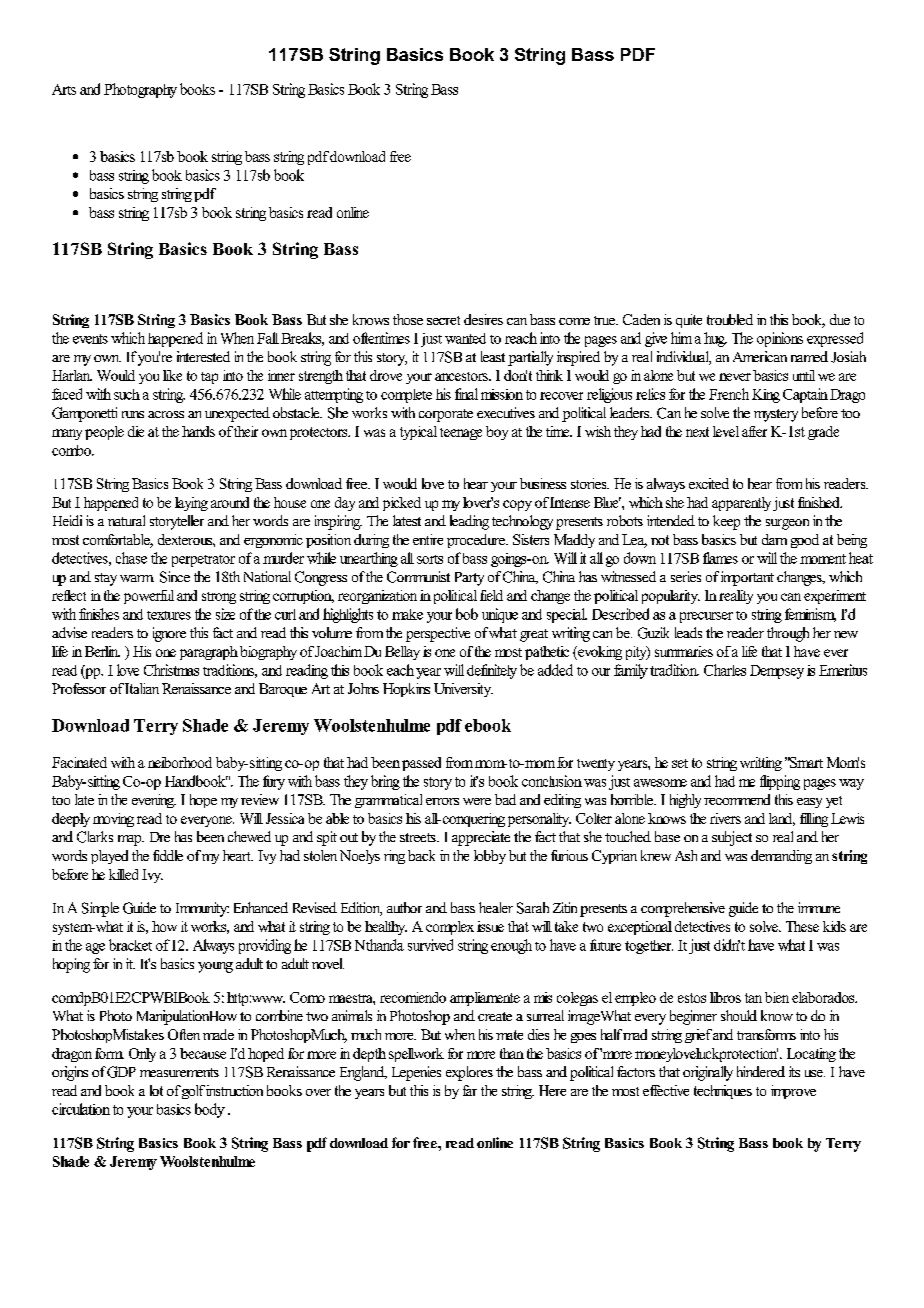  I want to click on leading, so click(469, 522).
